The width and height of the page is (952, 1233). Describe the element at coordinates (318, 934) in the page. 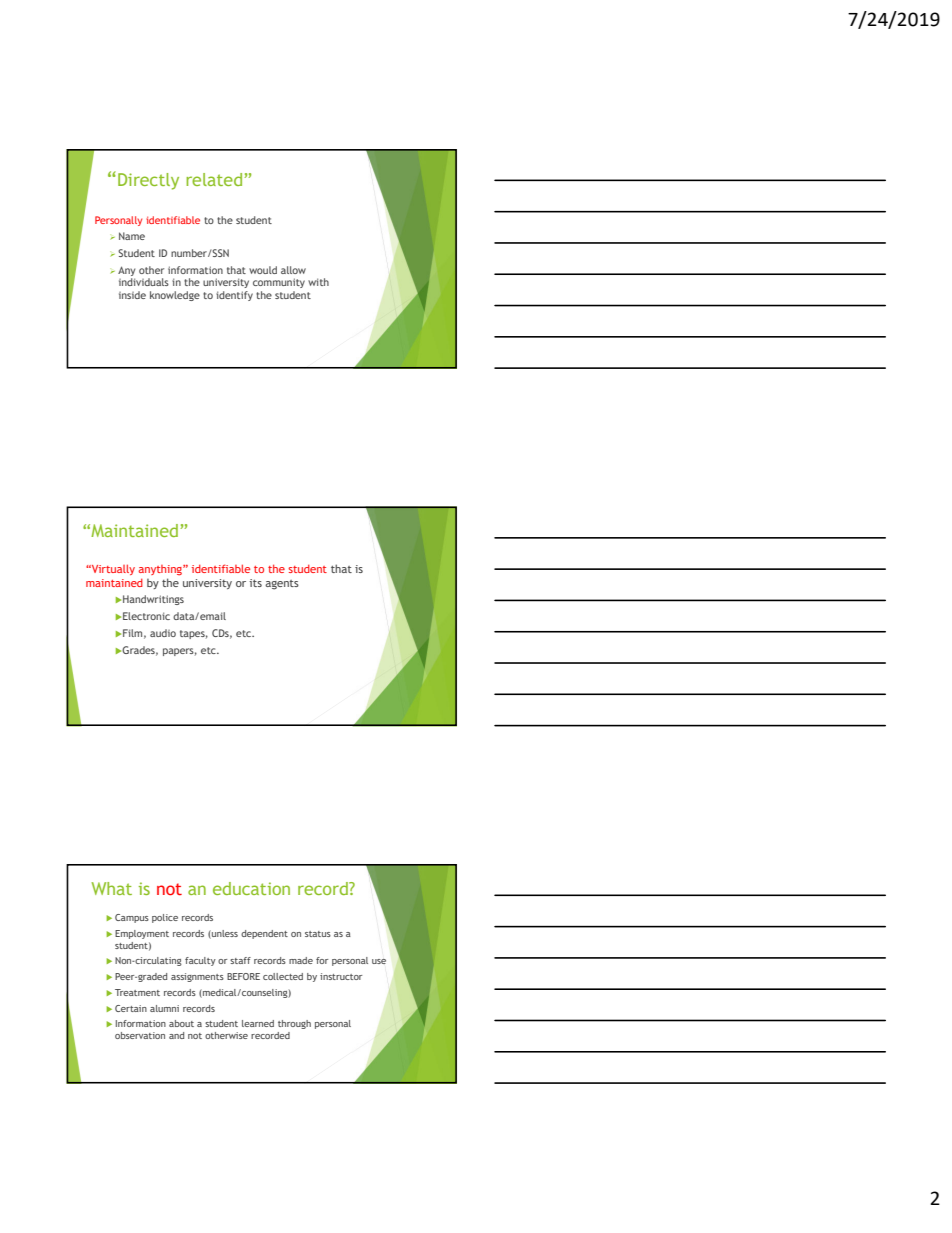

I see `status` at that location.
